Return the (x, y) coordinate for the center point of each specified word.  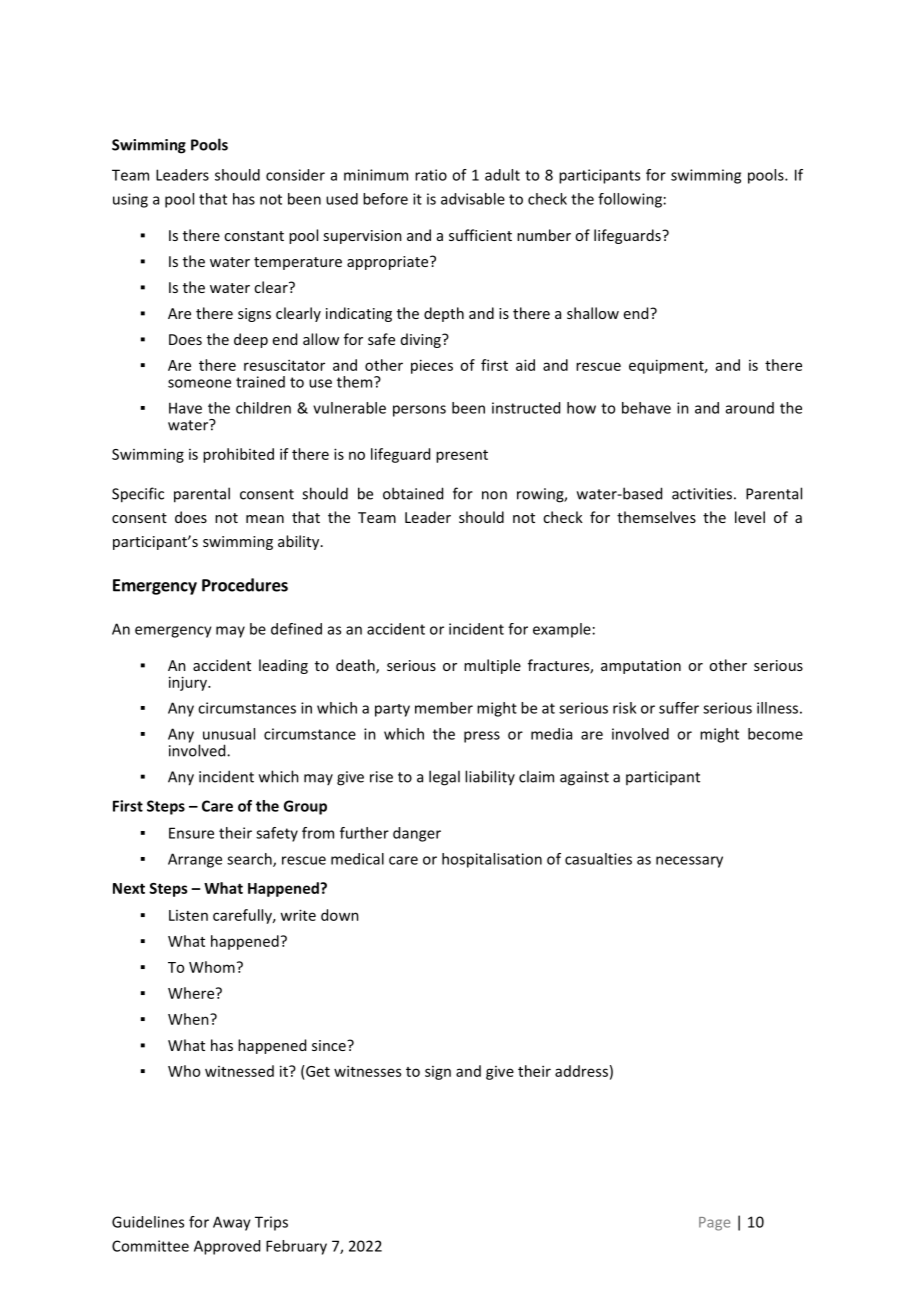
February (296, 1247)
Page (714, 1224)
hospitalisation (492, 860)
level (750, 517)
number (544, 235)
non (494, 495)
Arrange (195, 860)
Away (232, 1223)
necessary (689, 862)
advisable (473, 199)
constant (254, 236)
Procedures (245, 585)
